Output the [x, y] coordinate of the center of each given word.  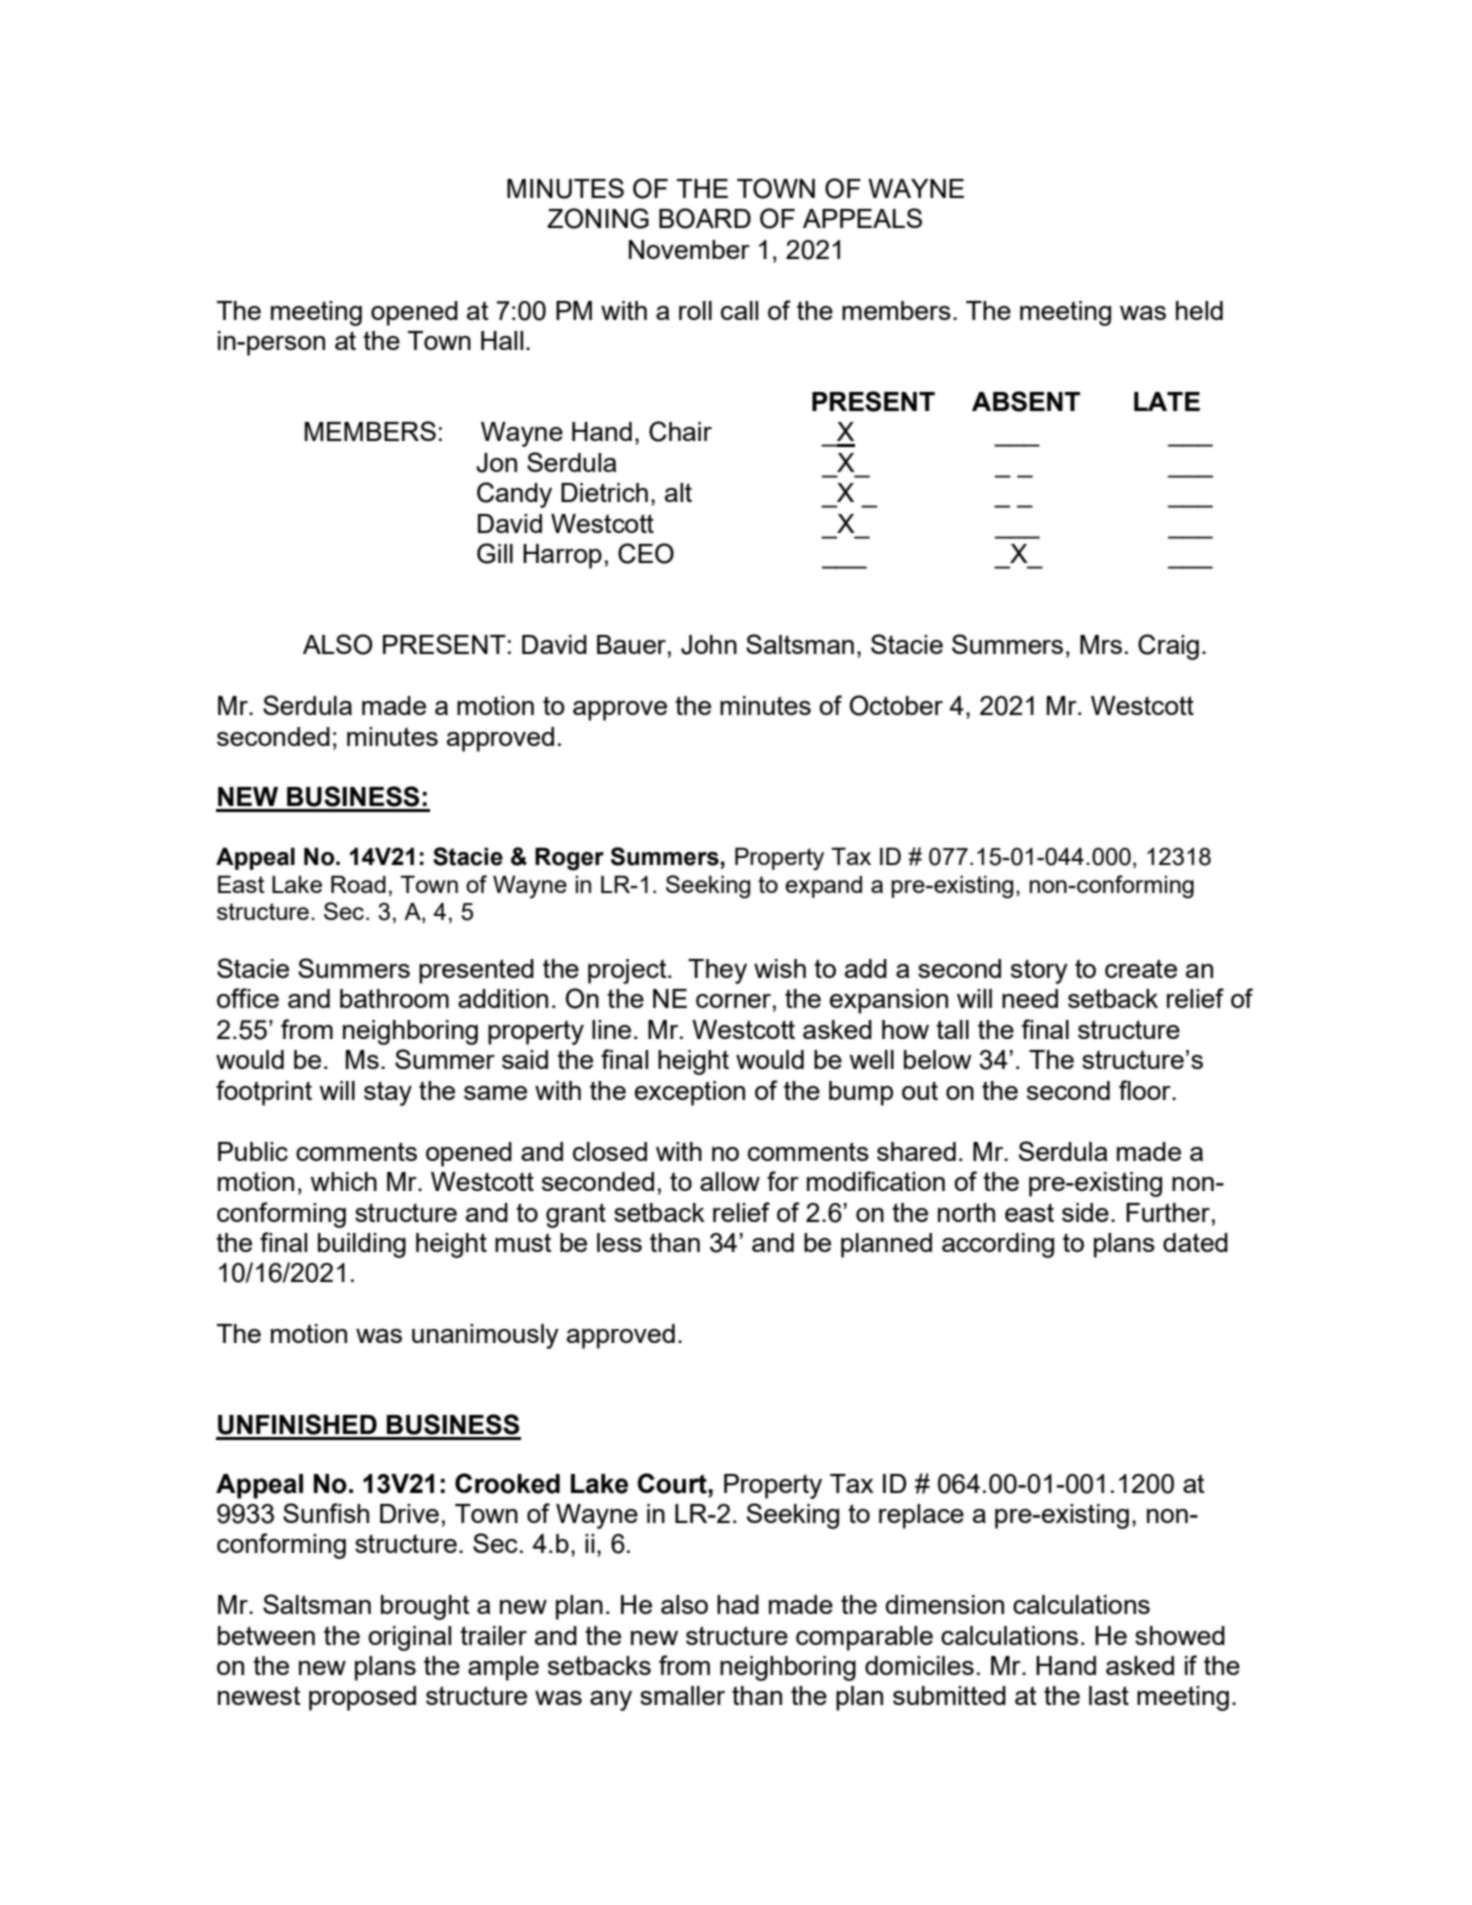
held [1199, 310]
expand [823, 886]
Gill [495, 553]
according [998, 1245]
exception [690, 1093]
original [409, 1638]
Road [358, 884]
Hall [502, 340]
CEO [646, 553]
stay [388, 1093]
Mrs [1101, 644]
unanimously [485, 1336]
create [1141, 968]
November [689, 249]
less [619, 1242]
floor [1146, 1090]
